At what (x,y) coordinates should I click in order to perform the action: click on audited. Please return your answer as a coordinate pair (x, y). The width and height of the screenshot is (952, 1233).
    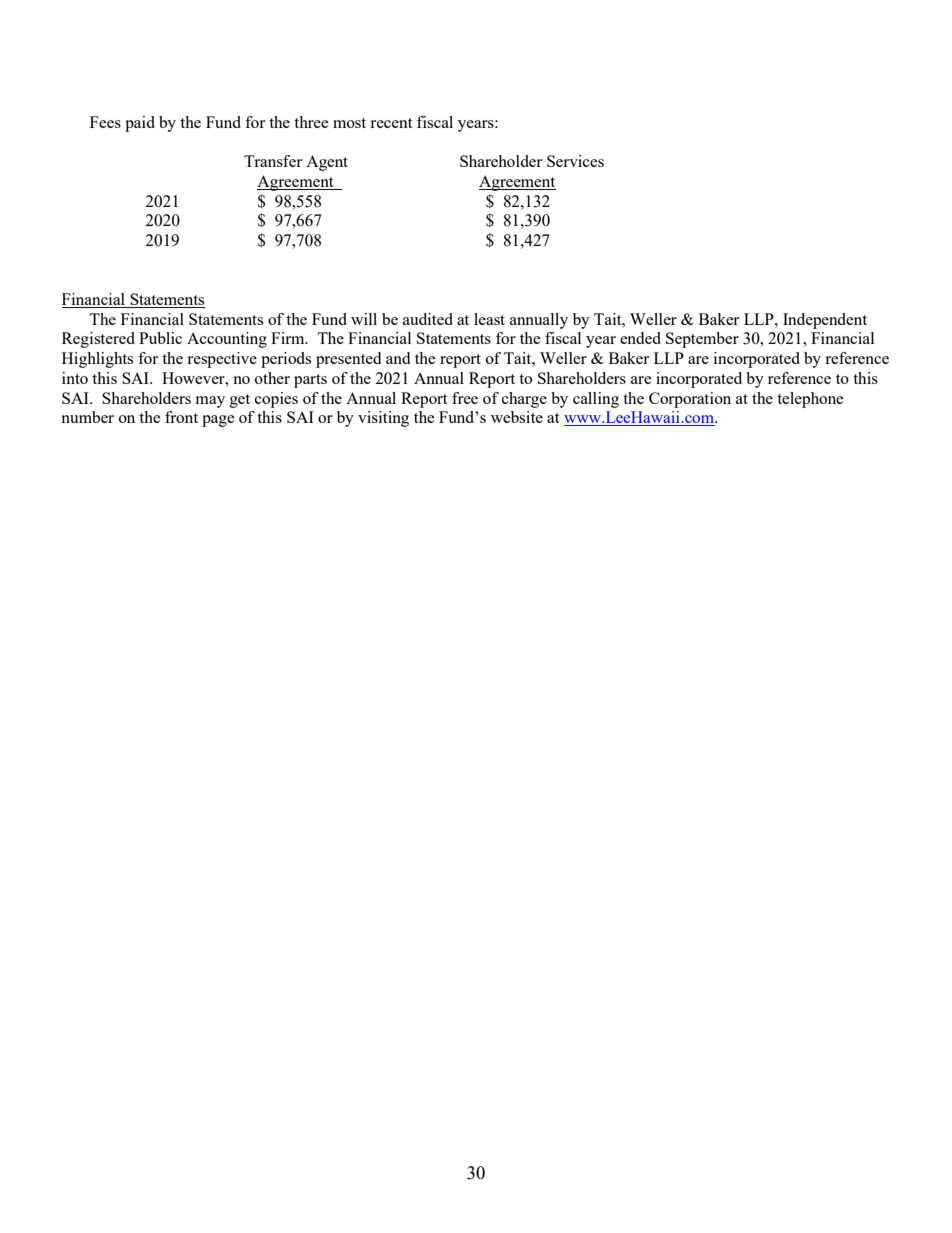
    Looking at the image, I should click on (428, 319).
